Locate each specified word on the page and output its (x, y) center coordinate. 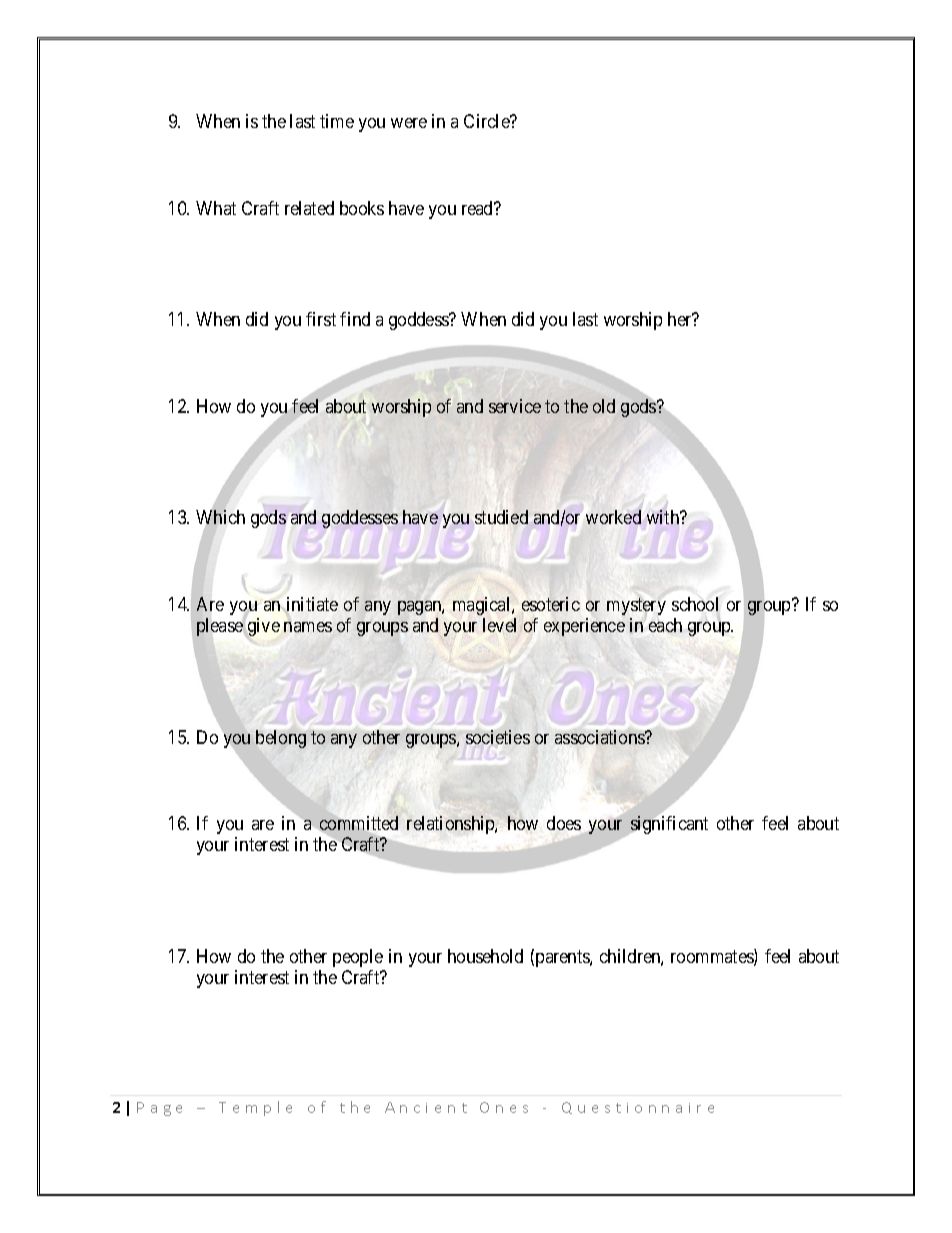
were (409, 123)
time (337, 121)
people (358, 958)
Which (220, 518)
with (664, 517)
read (479, 208)
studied (501, 517)
